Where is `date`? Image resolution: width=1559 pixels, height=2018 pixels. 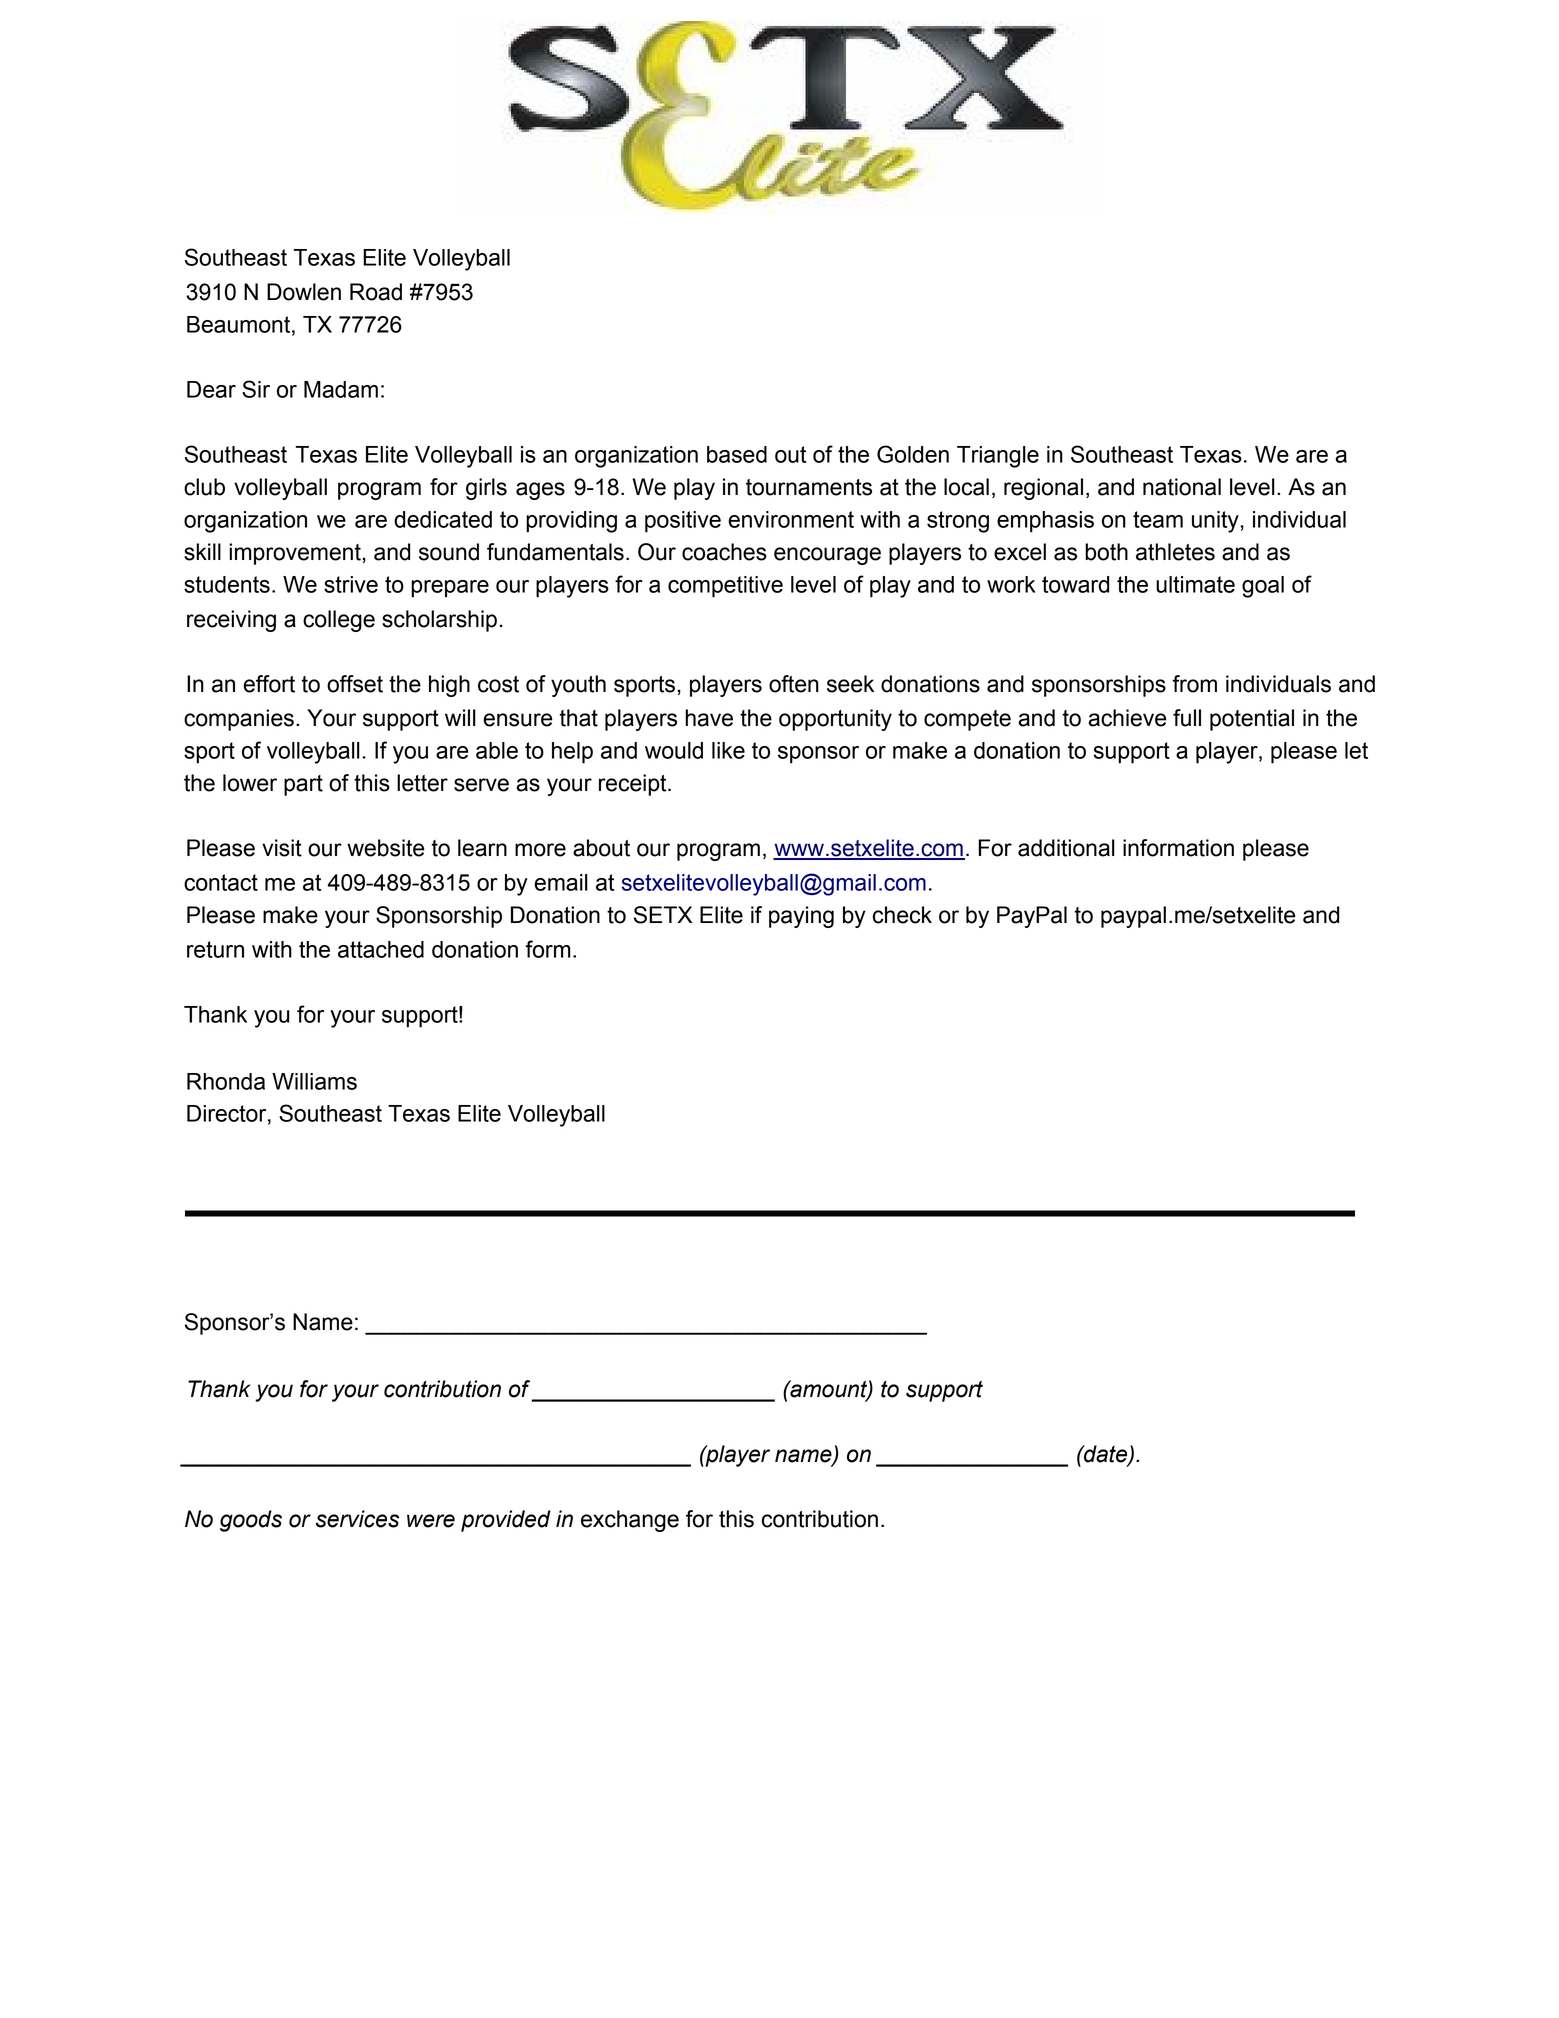 date is located at coordinates (1105, 1455).
